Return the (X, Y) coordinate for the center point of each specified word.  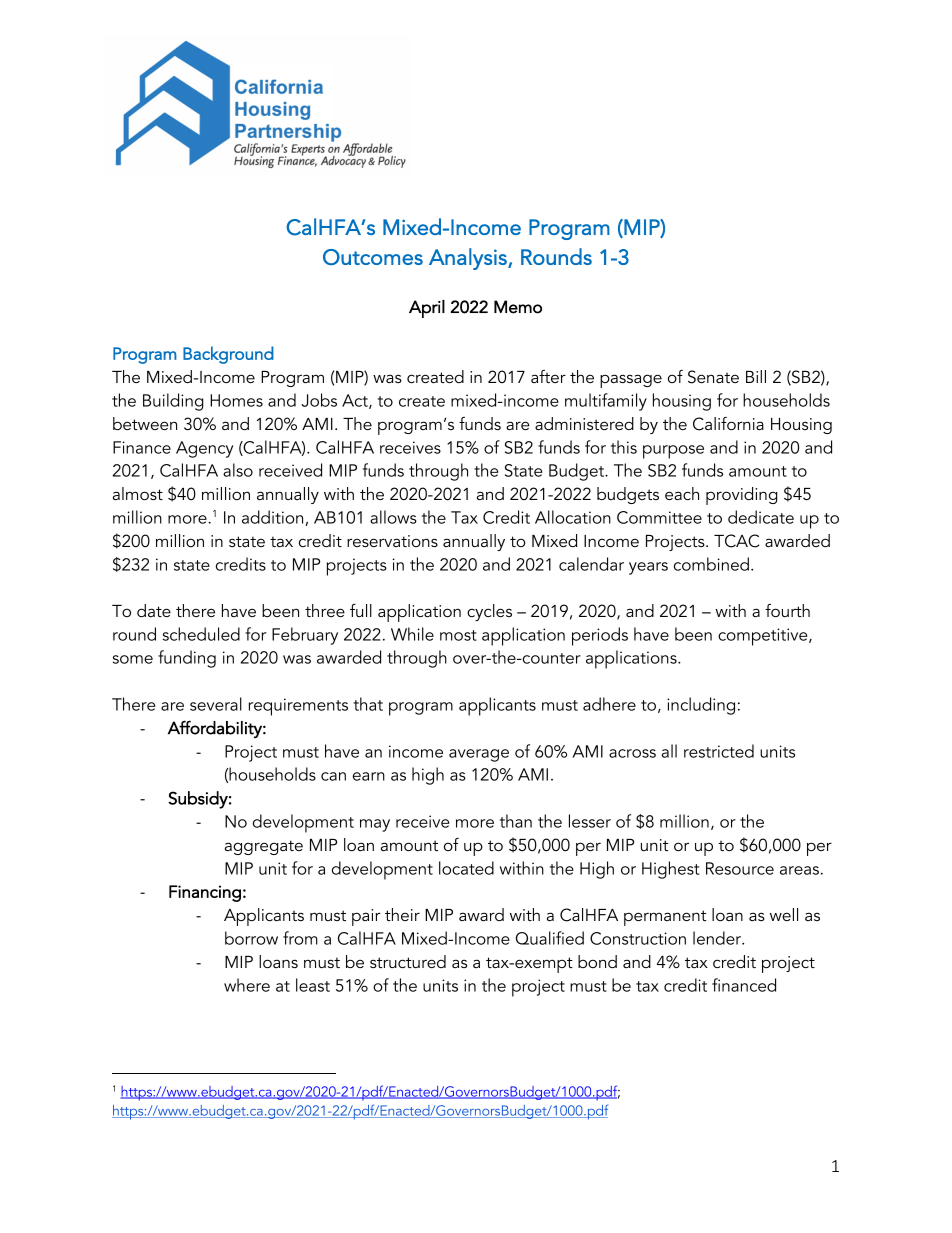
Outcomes (373, 257)
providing (741, 496)
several (216, 704)
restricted (719, 751)
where (247, 985)
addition (274, 518)
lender (718, 938)
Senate (713, 377)
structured (408, 961)
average (479, 755)
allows (393, 517)
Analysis (469, 259)
